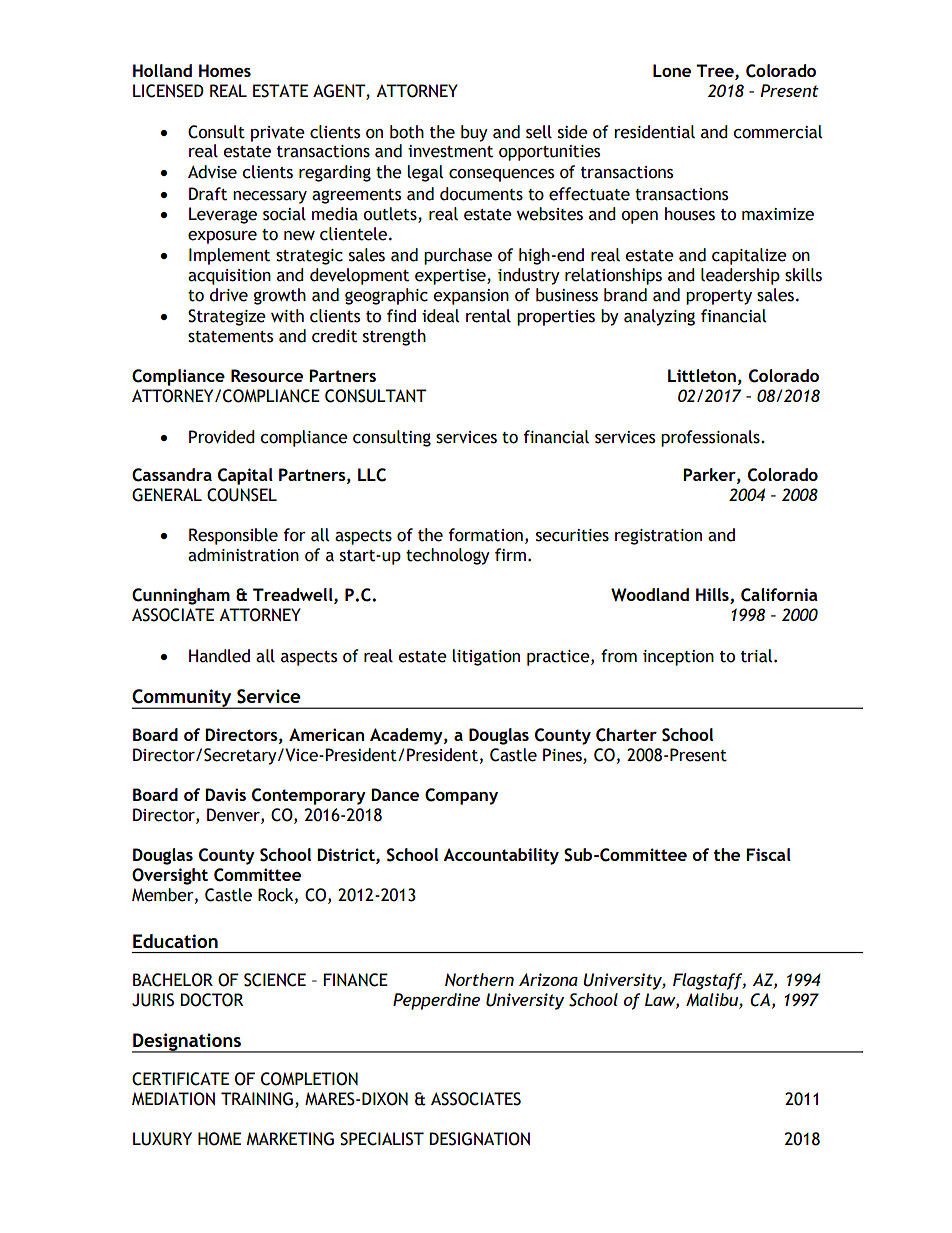 The image size is (952, 1233). What do you see at coordinates (713, 596) in the page?
I see `Hills` at bounding box center [713, 596].
